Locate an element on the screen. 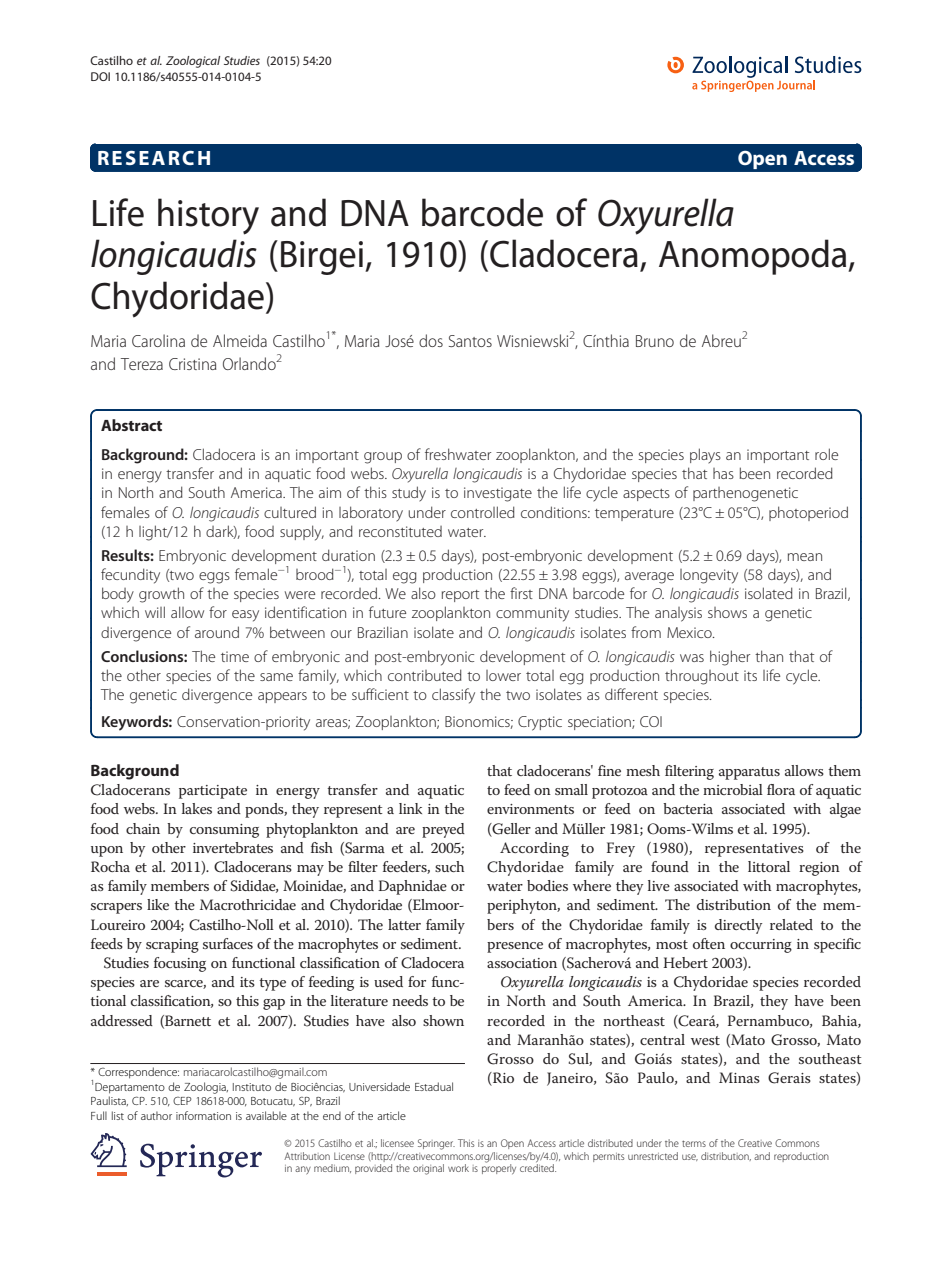 Image resolution: width=952 pixels, height=1270 pixels. shows is located at coordinates (727, 612).
